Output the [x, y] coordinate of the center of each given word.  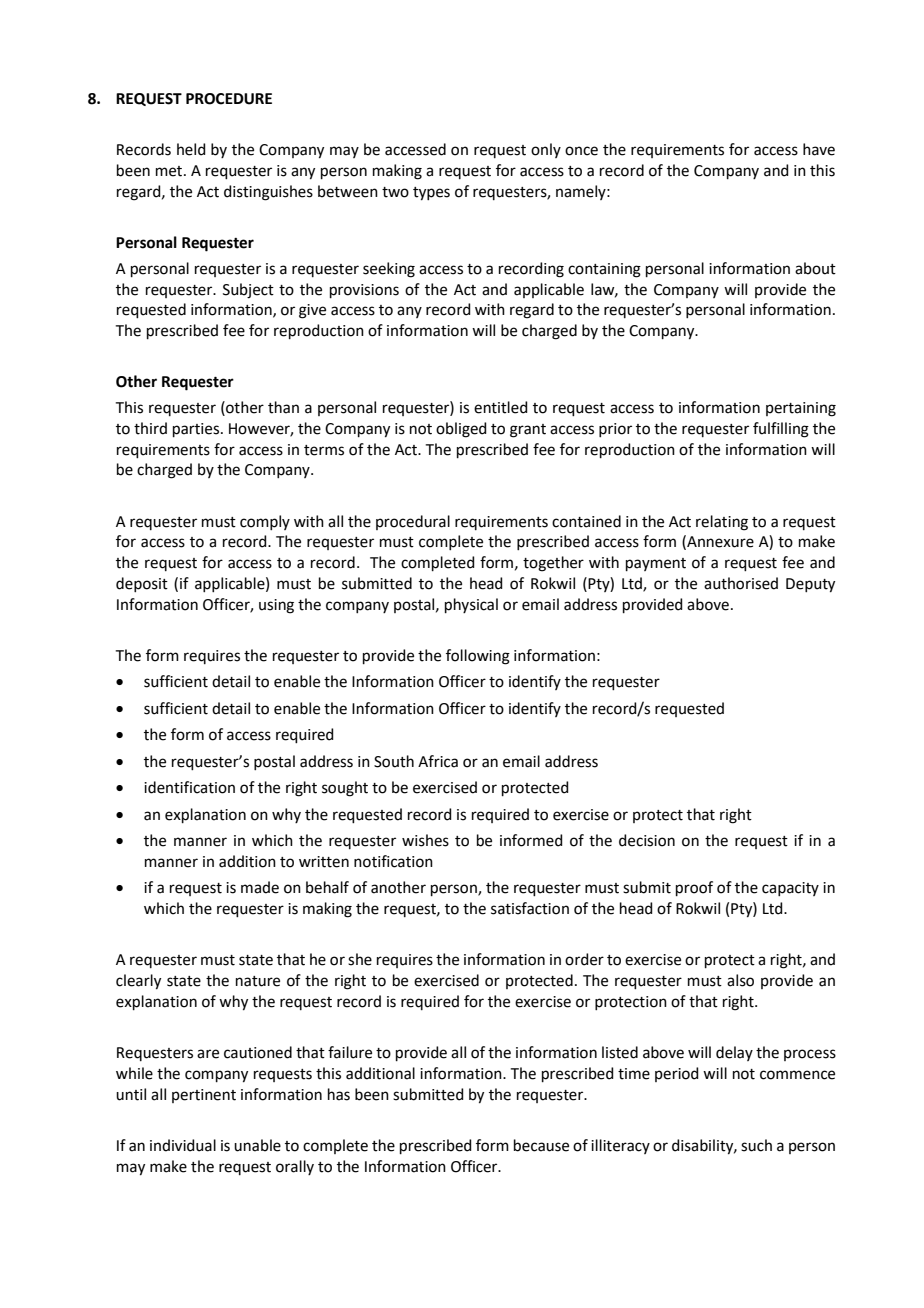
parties [197, 430]
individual [183, 1145]
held [191, 149]
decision [647, 840]
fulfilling [781, 430]
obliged [461, 430]
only [546, 150]
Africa [438, 761]
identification [189, 787]
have [819, 149]
